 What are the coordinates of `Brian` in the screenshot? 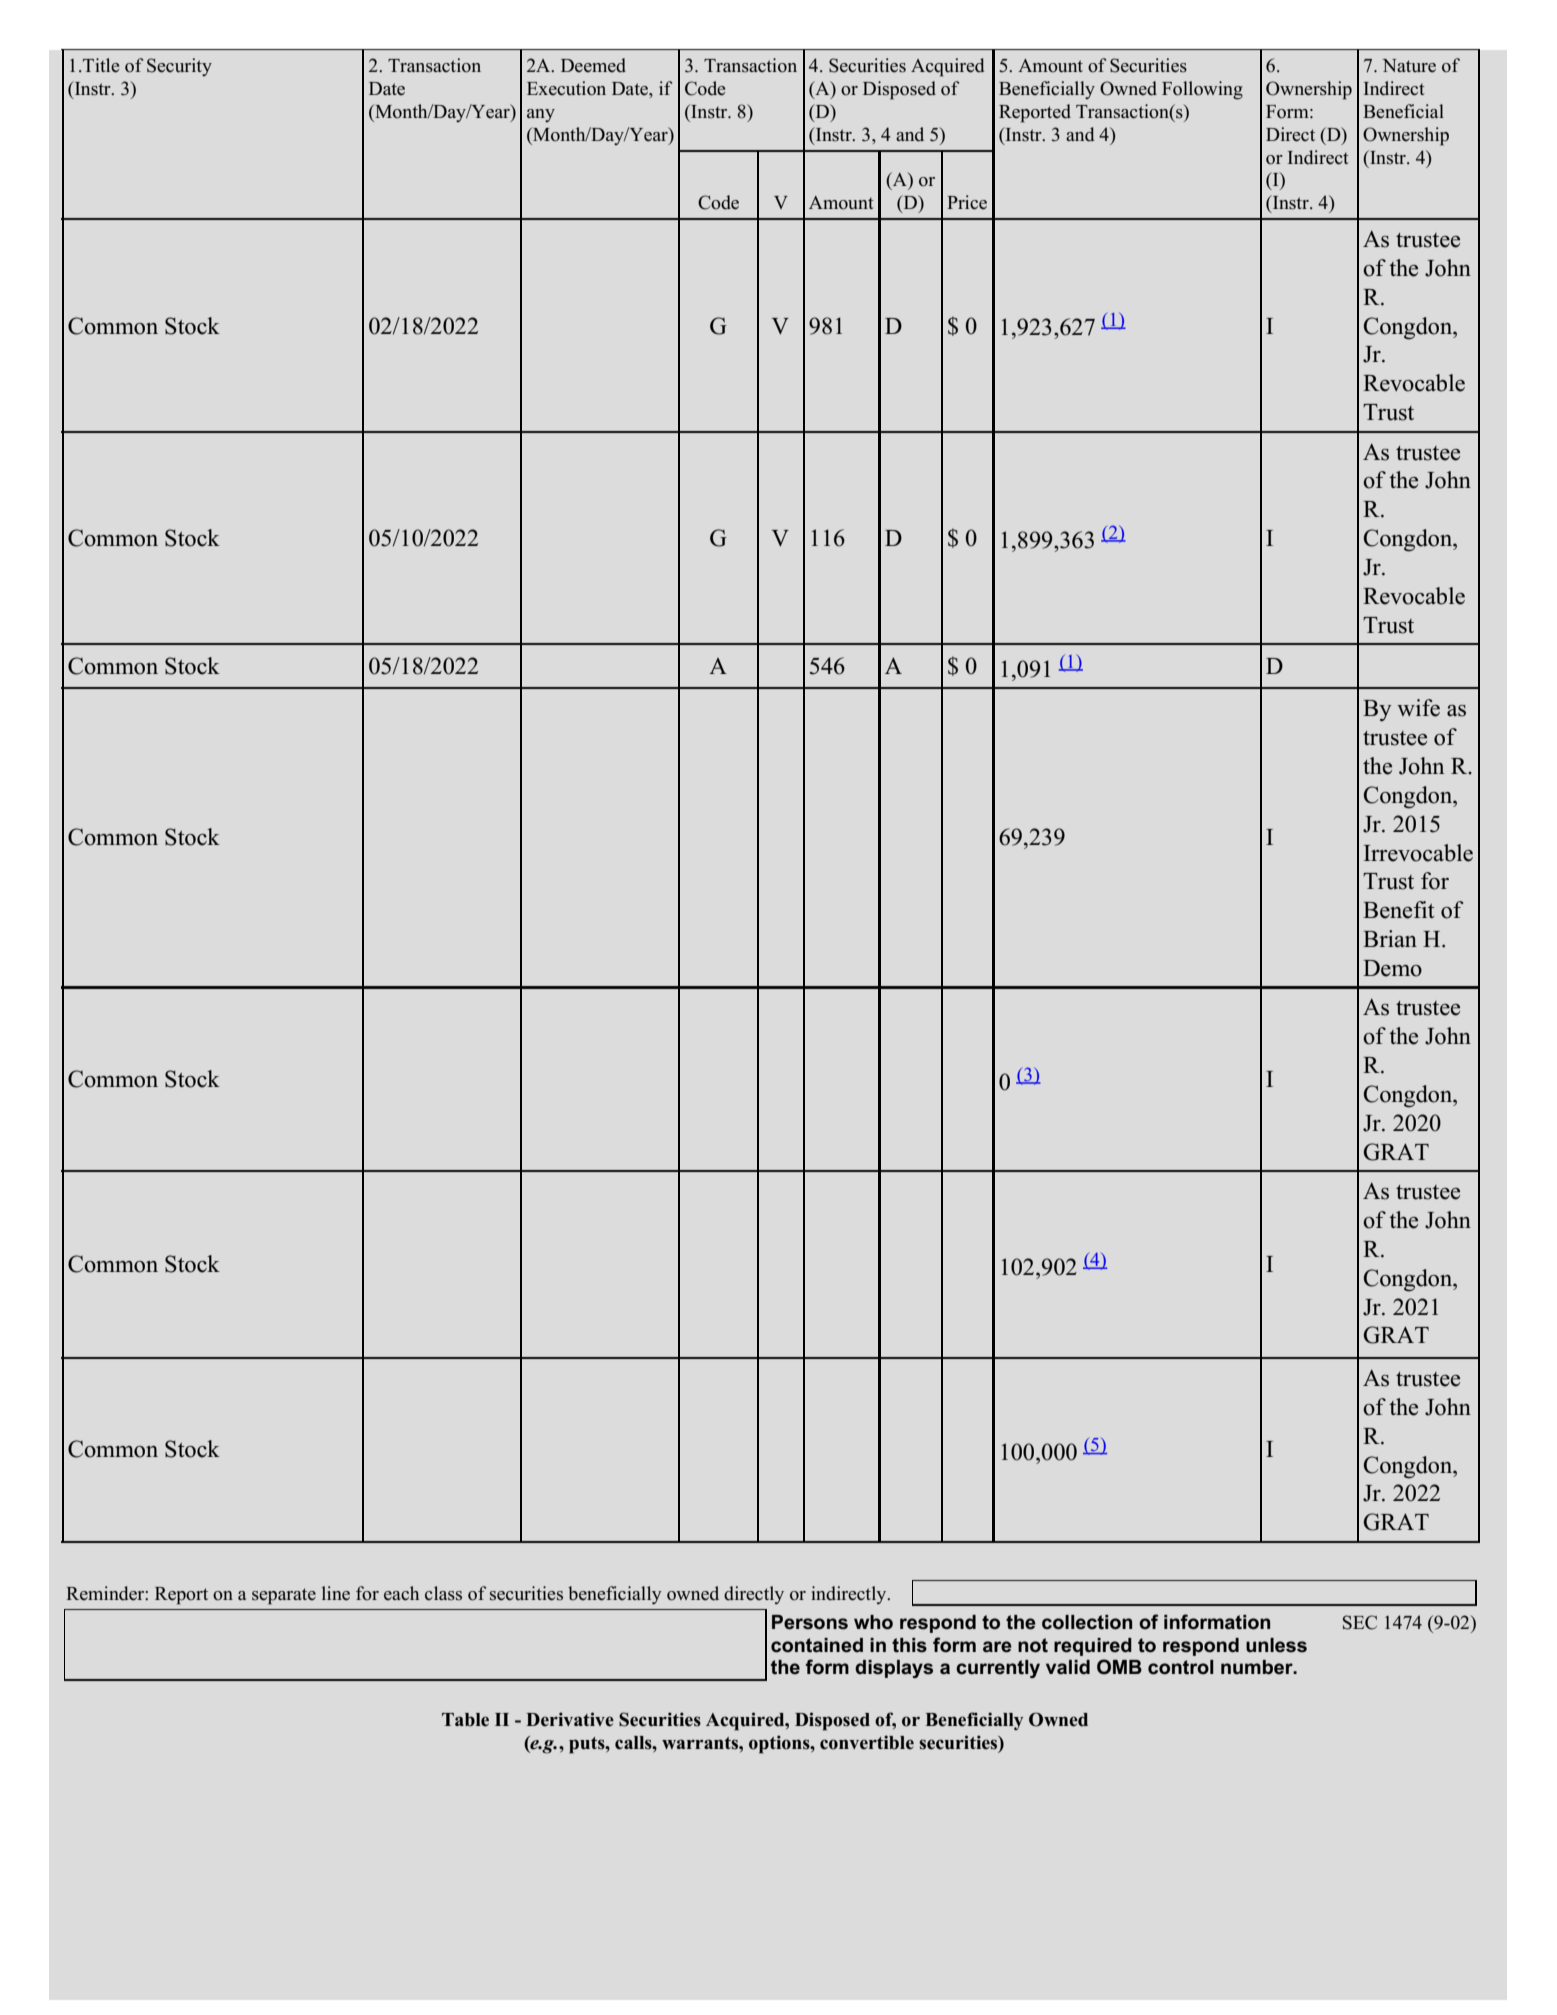 It's located at (1390, 938).
